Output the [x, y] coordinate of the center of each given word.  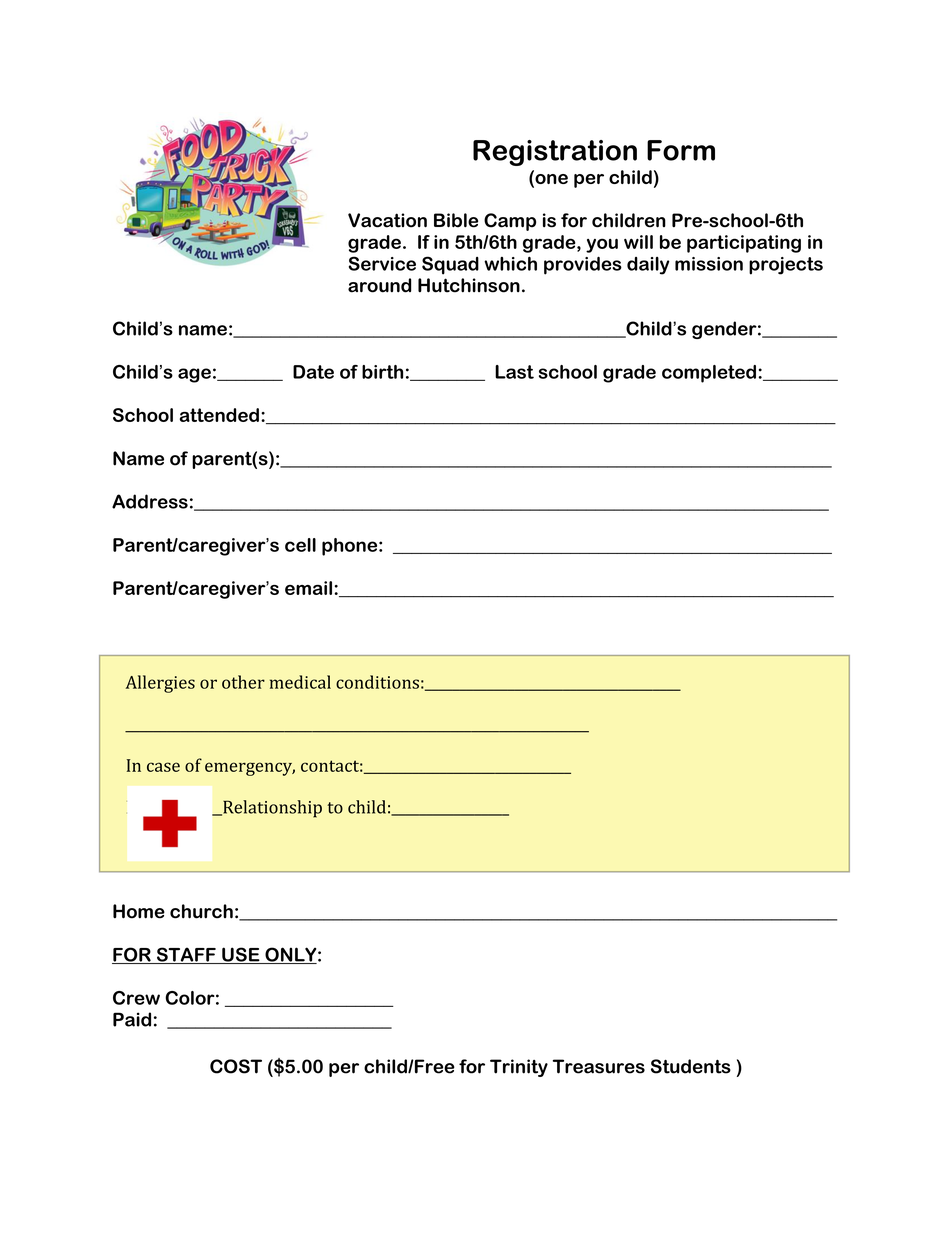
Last [514, 372]
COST [236, 1066]
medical [300, 682]
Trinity [519, 1068]
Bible [456, 220]
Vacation [387, 220]
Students [691, 1066]
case [163, 767]
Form [681, 150]
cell [300, 545]
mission [709, 264]
